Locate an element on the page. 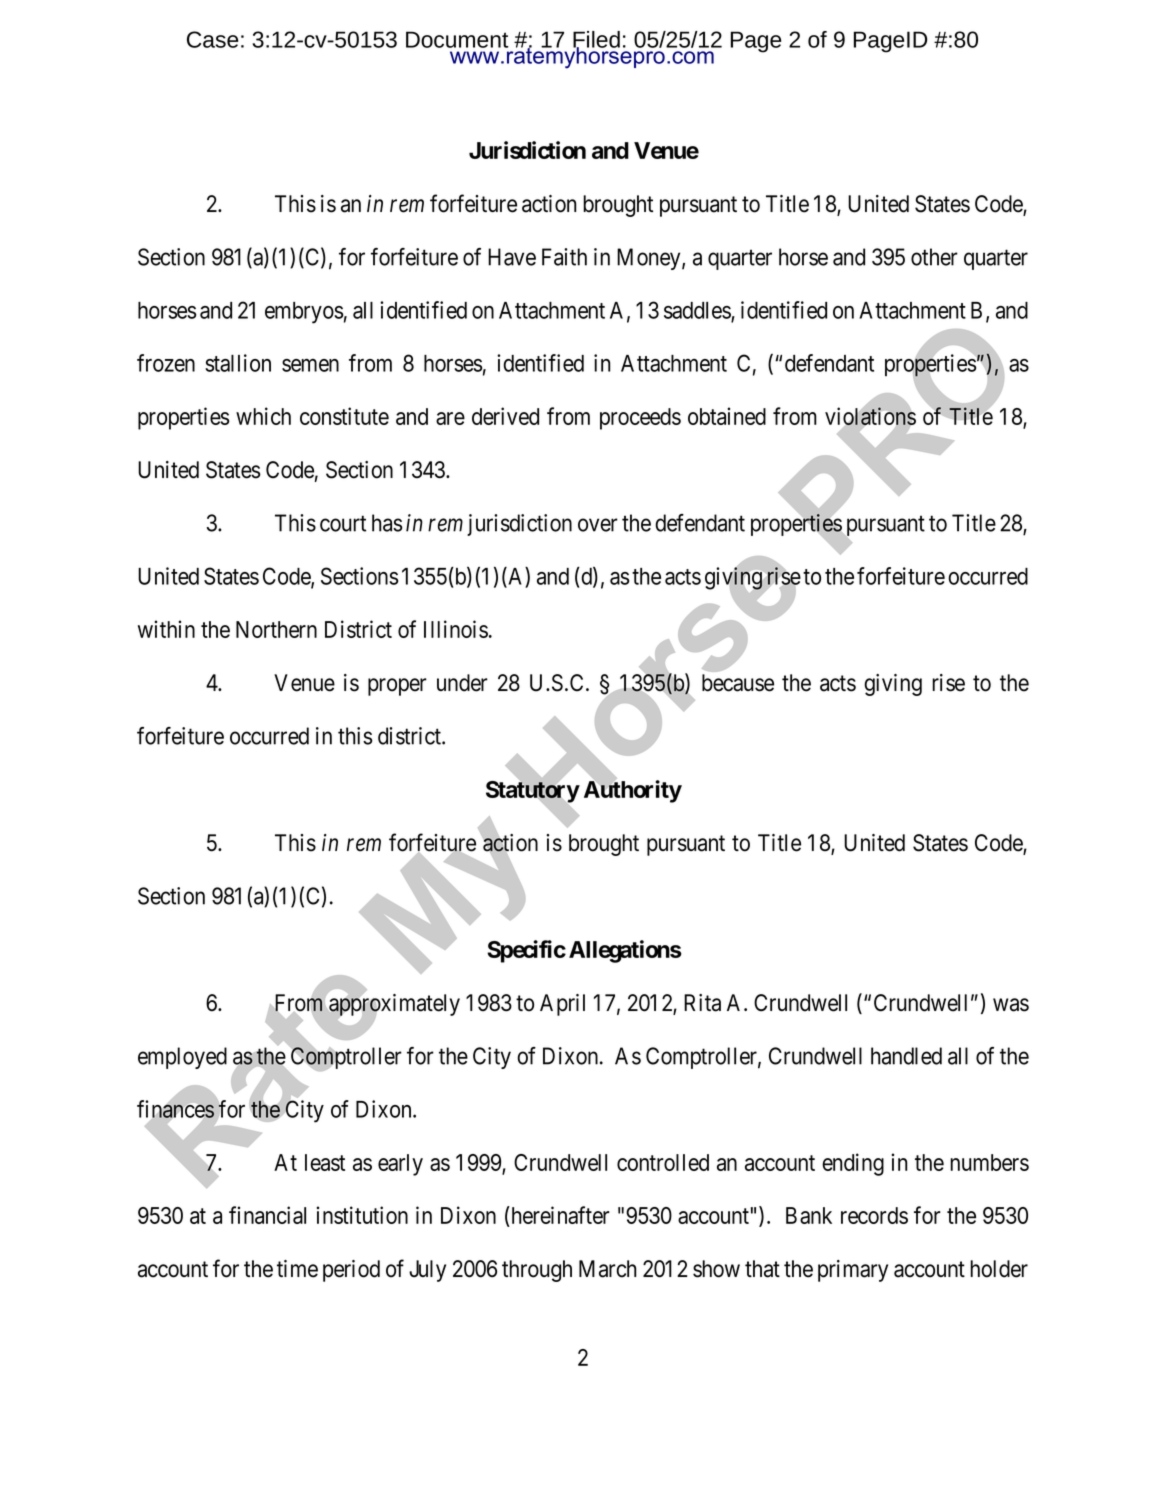  was is located at coordinates (1011, 1005).
